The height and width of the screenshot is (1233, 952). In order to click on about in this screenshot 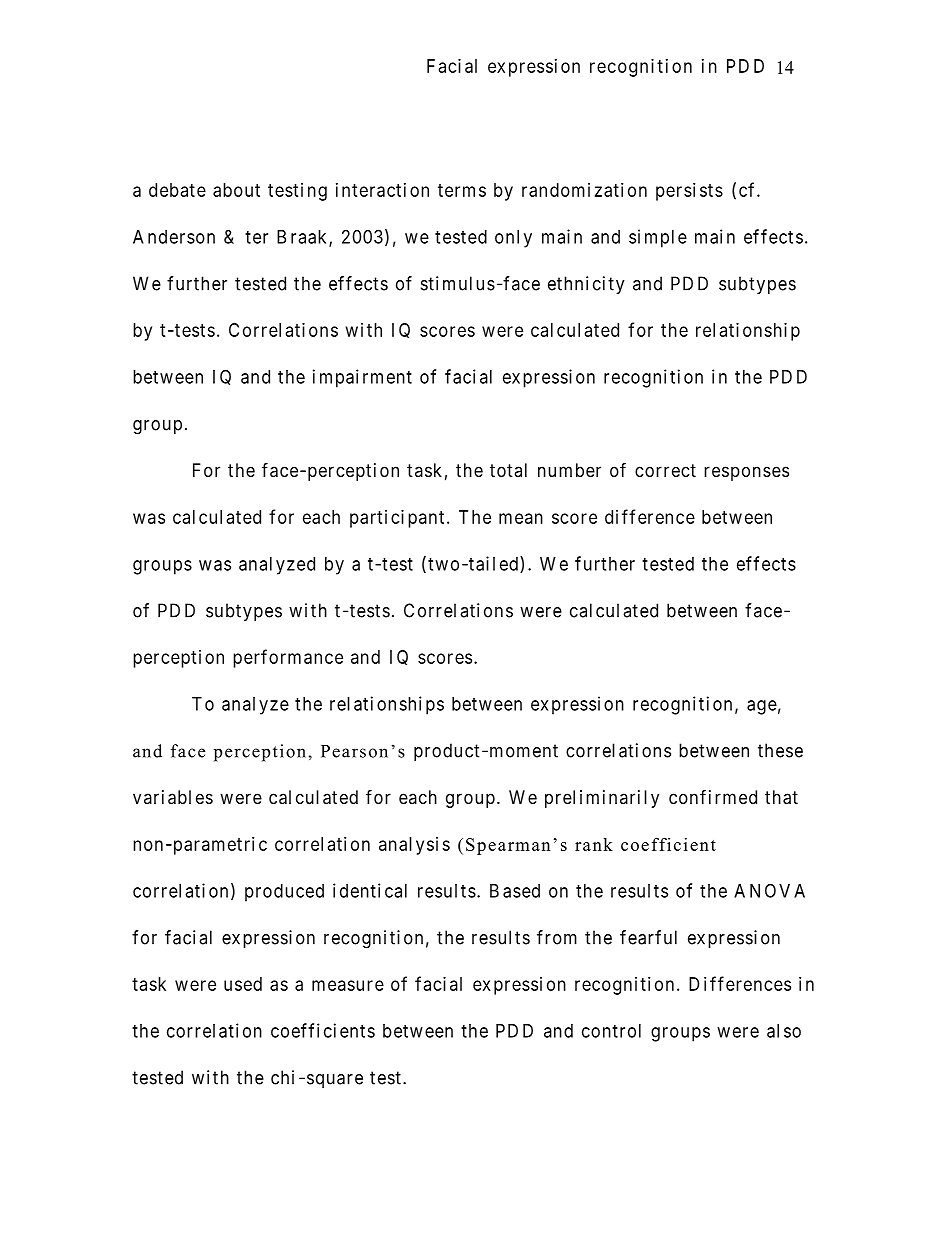, I will do `click(236, 190)`.
